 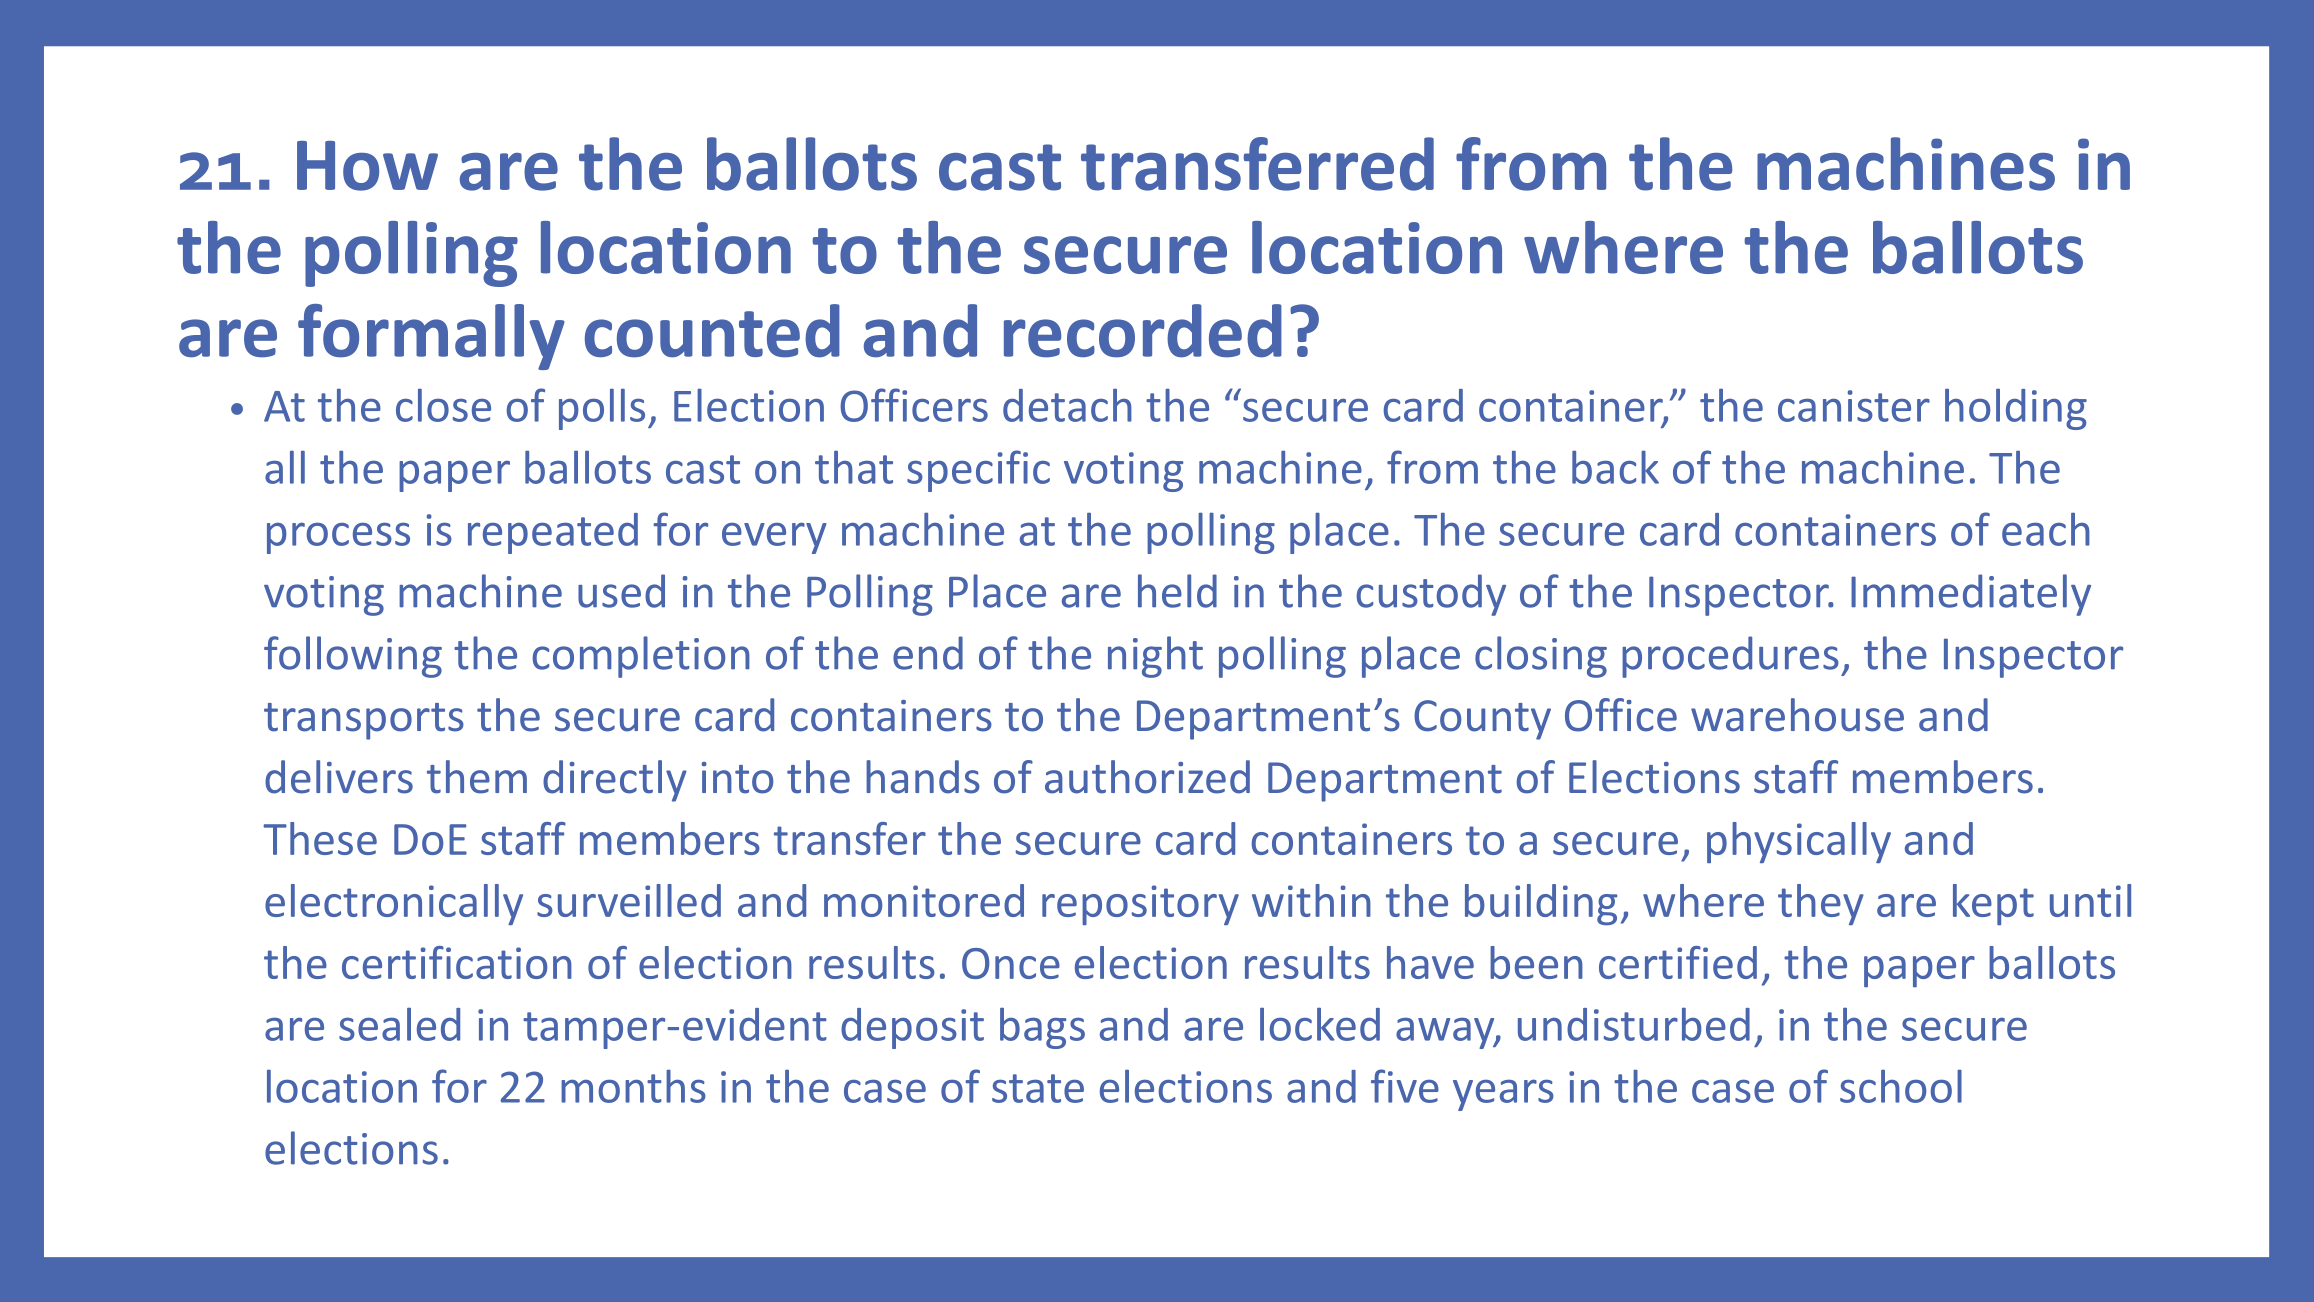 I want to click on school, so click(x=1901, y=1086).
